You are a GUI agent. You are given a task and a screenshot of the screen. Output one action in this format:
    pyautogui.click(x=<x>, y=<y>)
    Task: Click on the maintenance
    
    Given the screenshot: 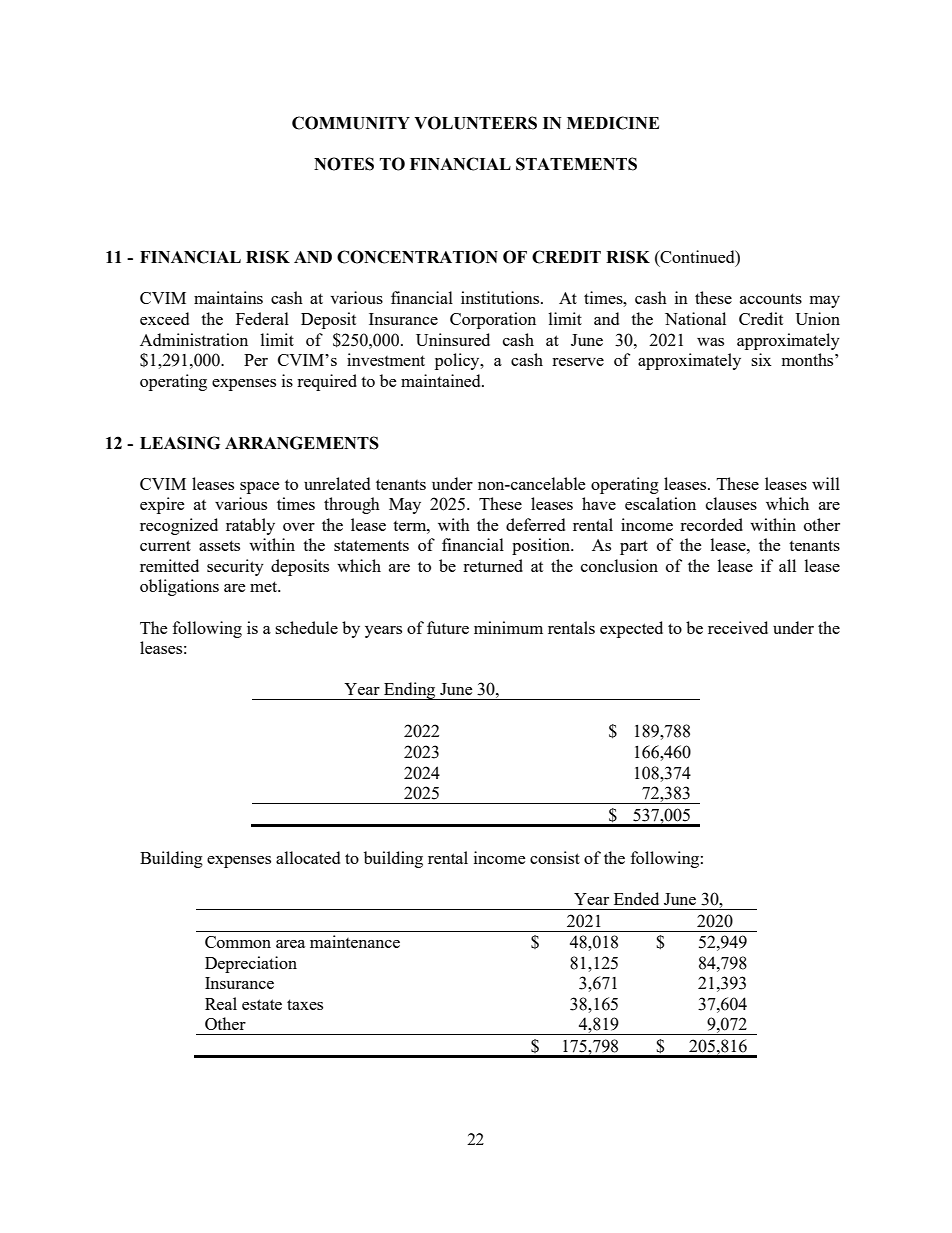 What is the action you would take?
    pyautogui.click(x=355, y=941)
